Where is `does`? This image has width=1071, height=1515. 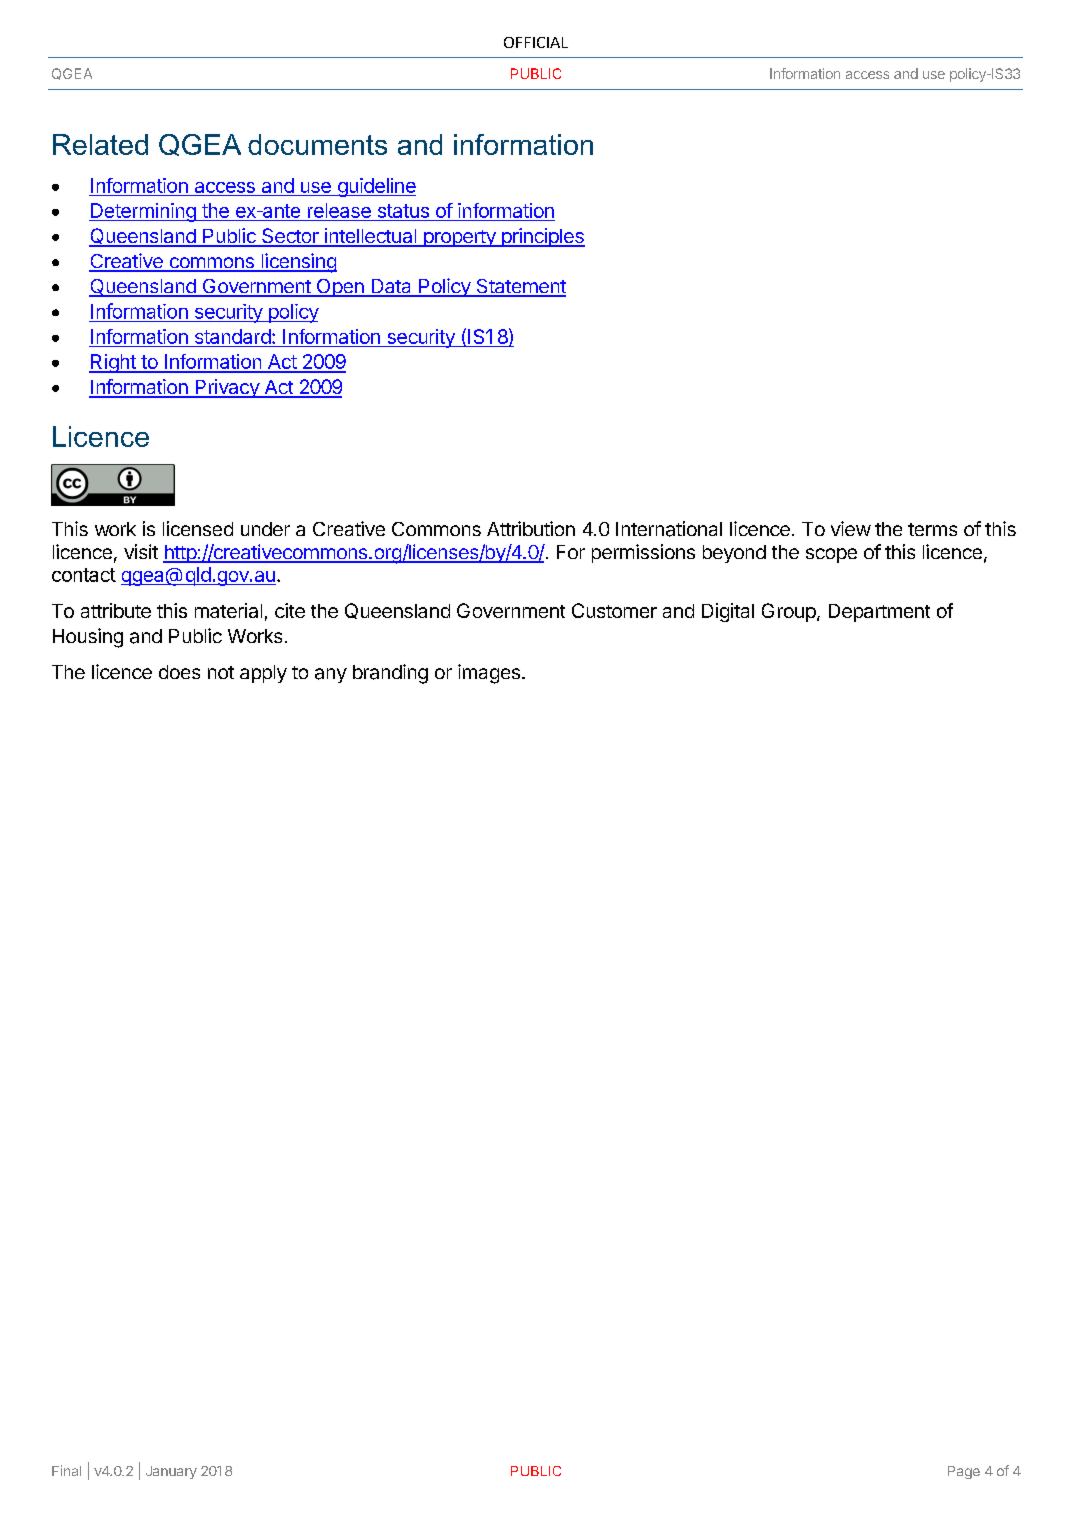 does is located at coordinates (179, 672).
